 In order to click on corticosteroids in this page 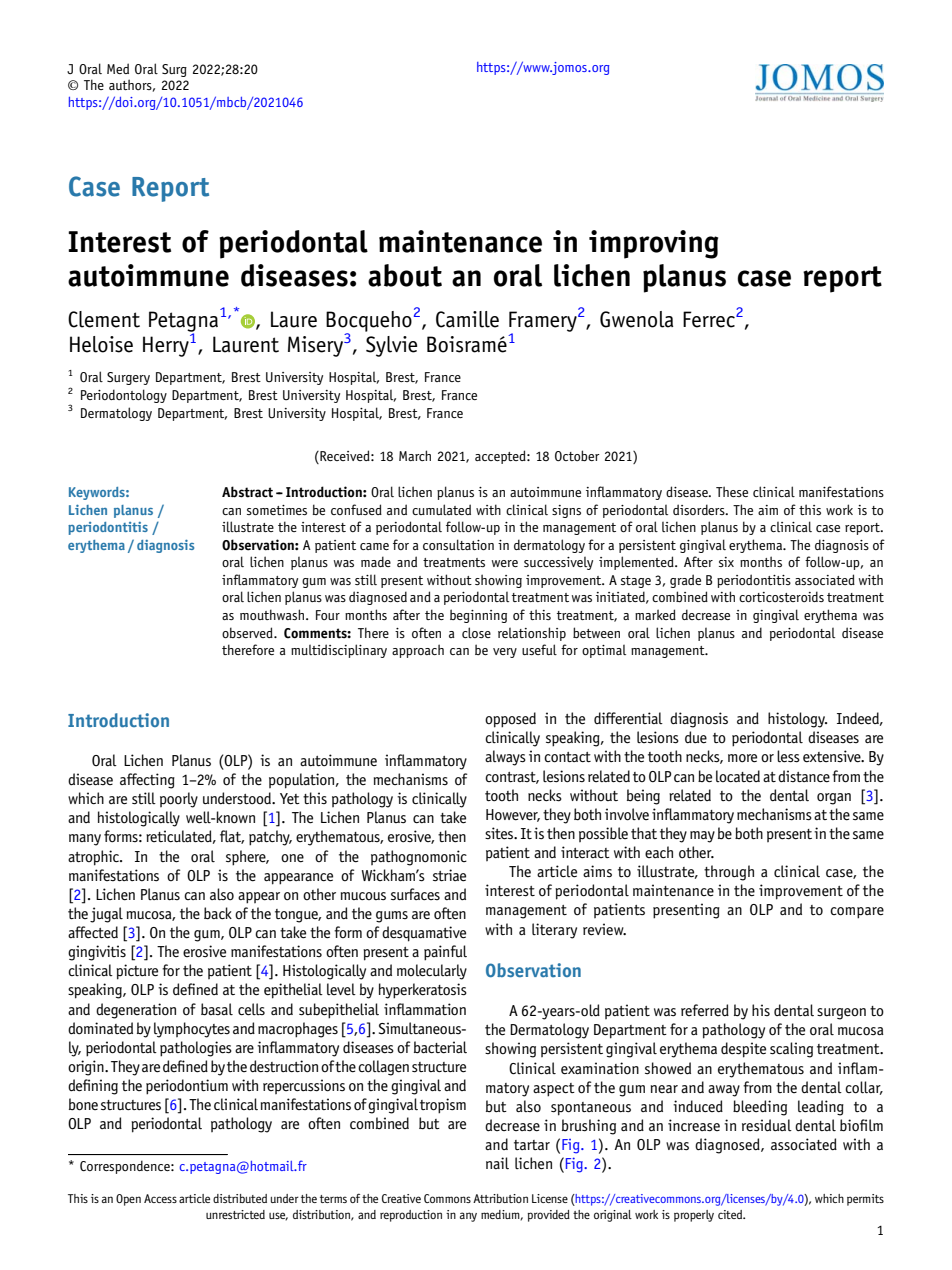, I will do `click(781, 596)`.
